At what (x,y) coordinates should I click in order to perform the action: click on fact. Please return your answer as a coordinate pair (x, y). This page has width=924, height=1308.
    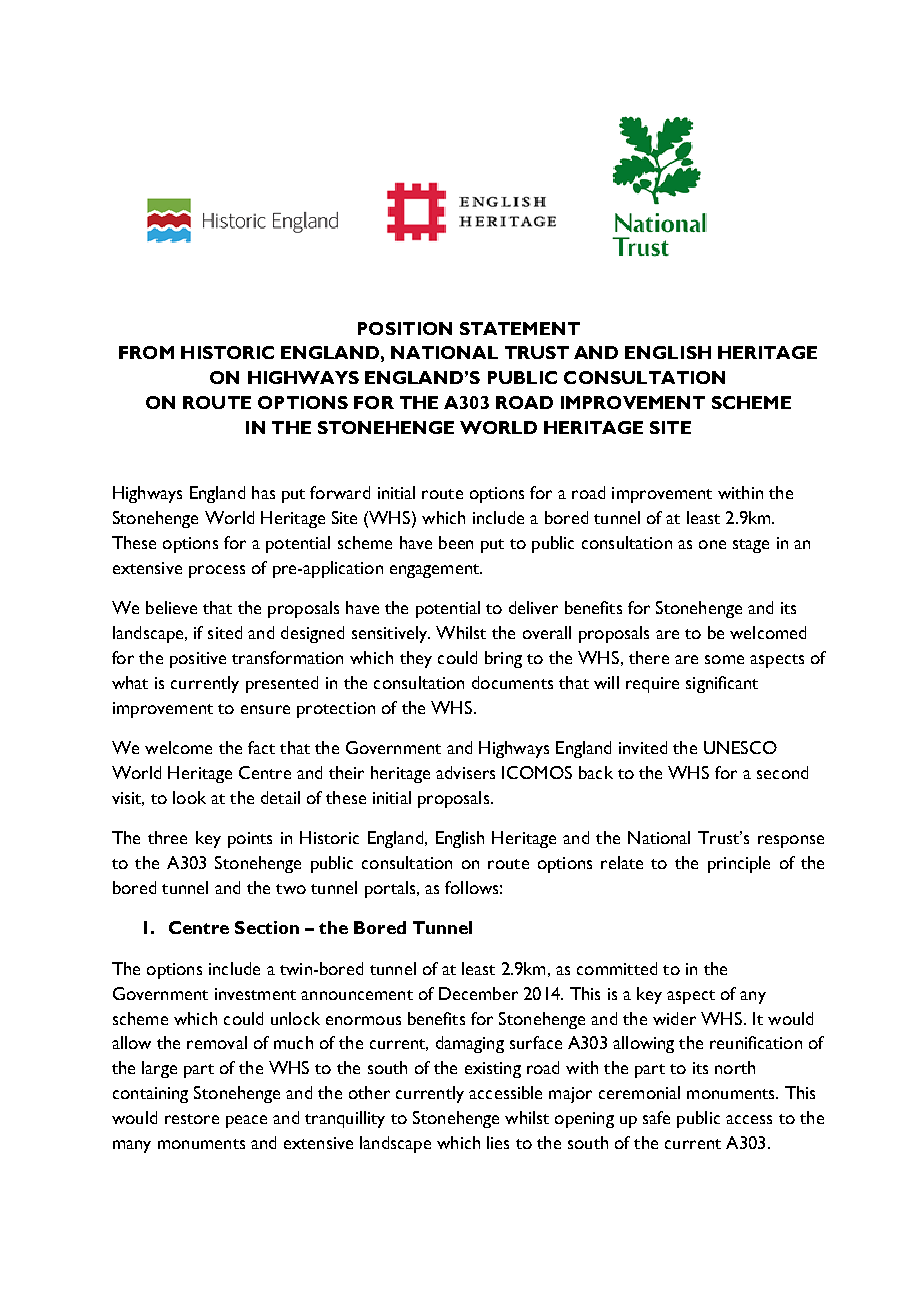
    Looking at the image, I should click on (261, 747).
